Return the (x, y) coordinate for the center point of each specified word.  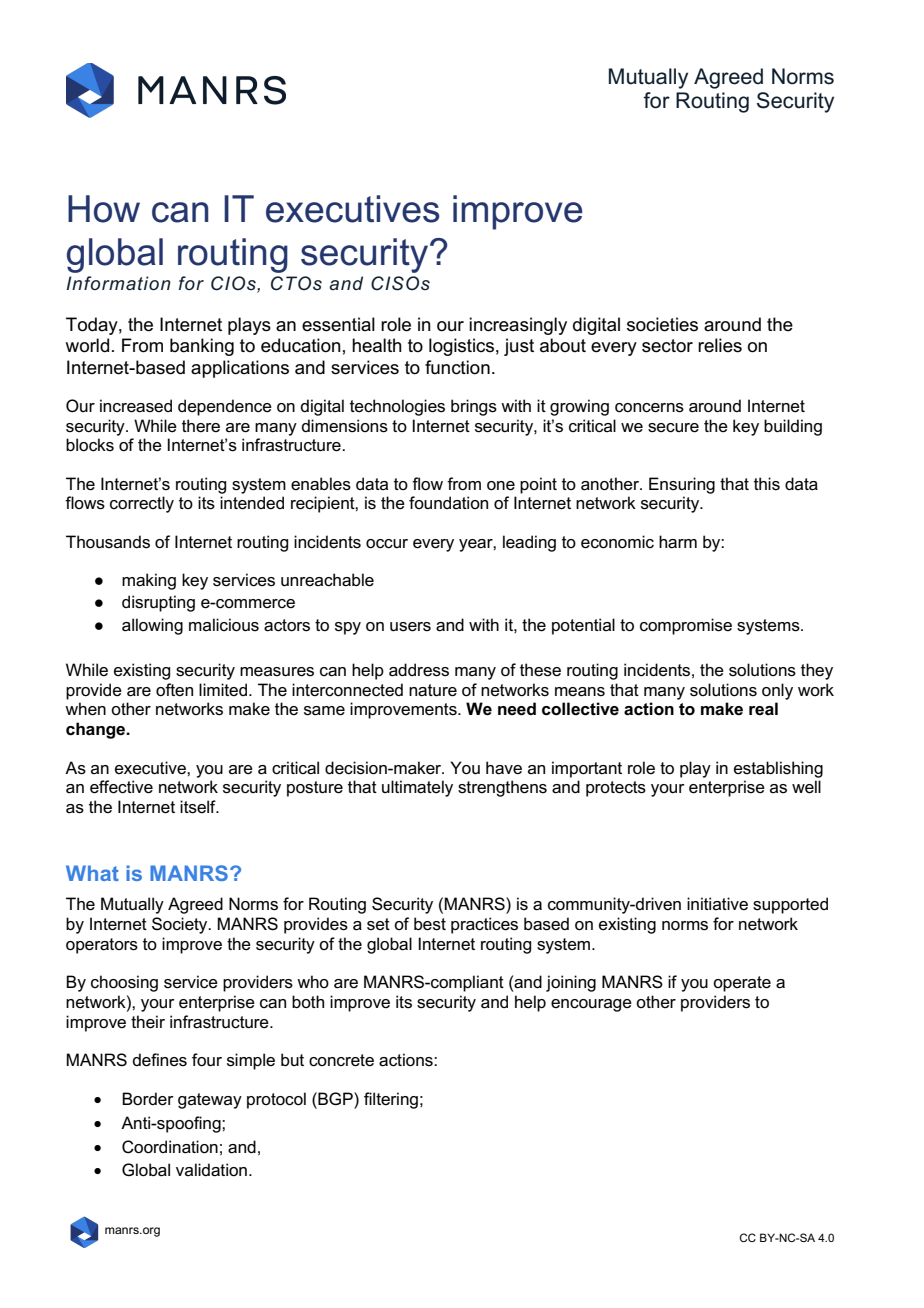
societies (662, 324)
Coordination (170, 1147)
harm (678, 542)
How (104, 209)
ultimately (417, 788)
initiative (717, 903)
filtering (391, 1100)
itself (199, 807)
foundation (448, 502)
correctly (142, 504)
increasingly (518, 326)
